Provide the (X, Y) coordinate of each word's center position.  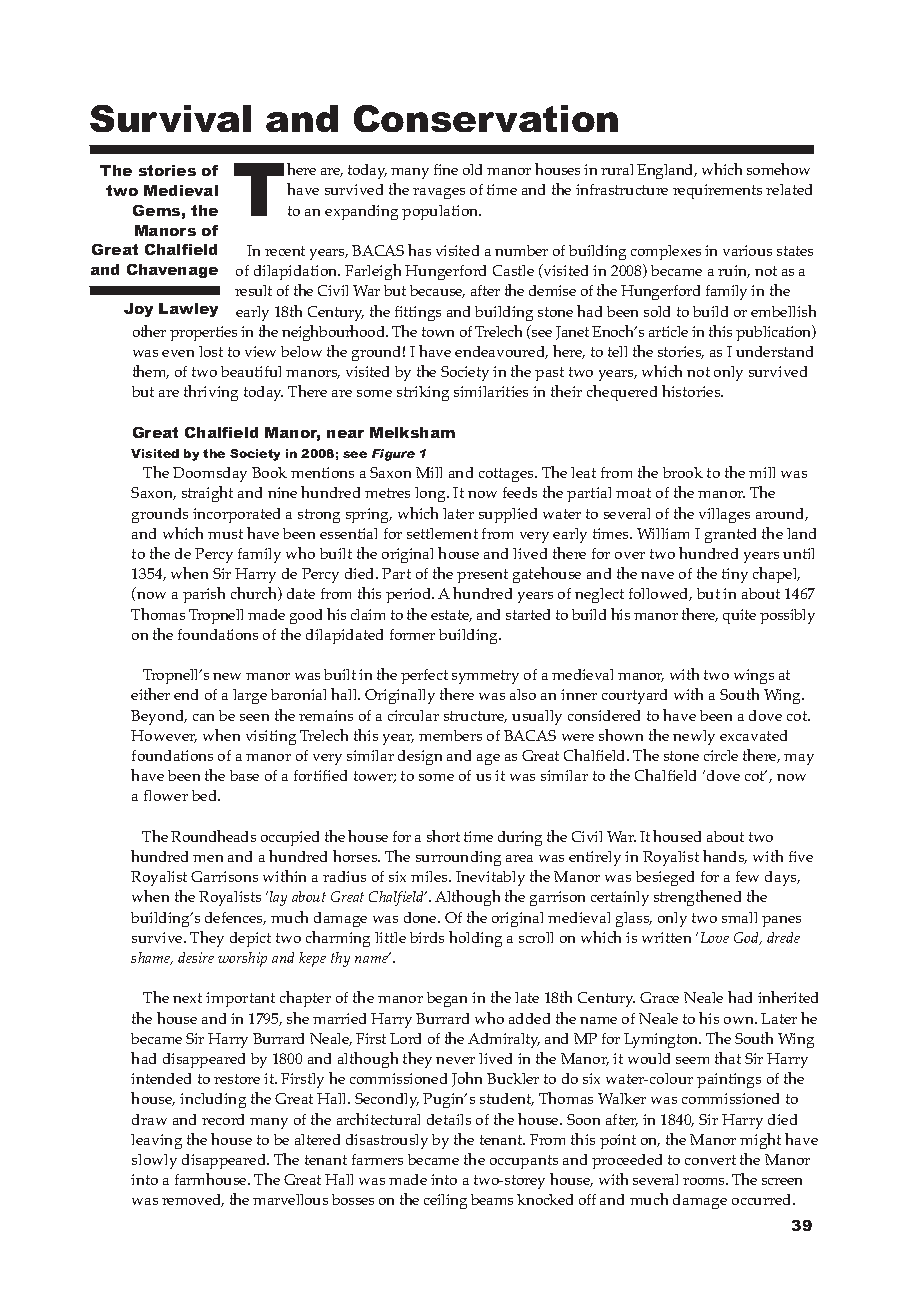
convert (710, 1160)
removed (193, 1200)
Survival (170, 118)
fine (446, 169)
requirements (717, 191)
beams (492, 1199)
